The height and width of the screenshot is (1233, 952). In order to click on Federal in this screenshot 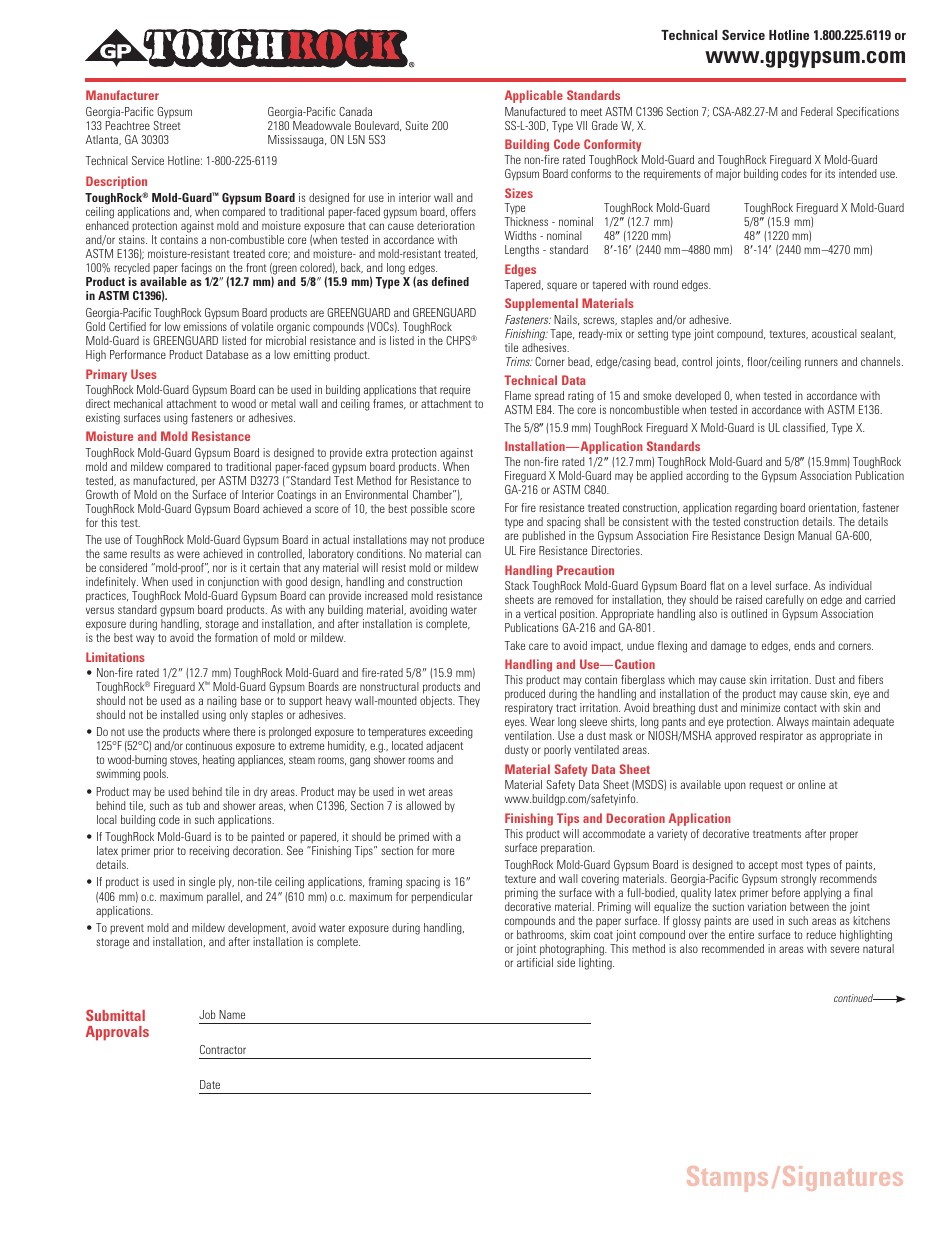, I will do `click(817, 111)`.
